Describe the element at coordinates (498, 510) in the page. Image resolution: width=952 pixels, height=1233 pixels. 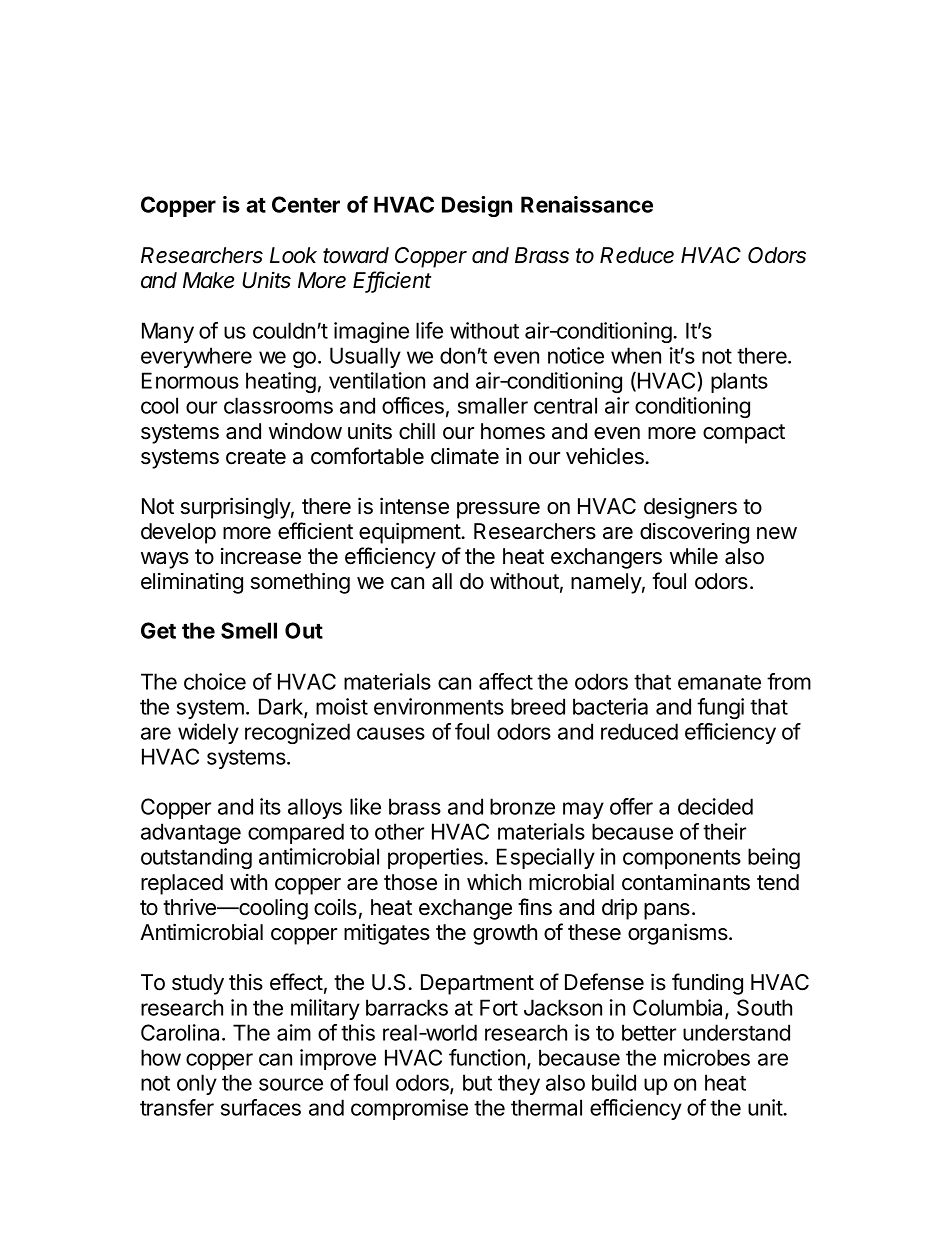
I see `pressure` at that location.
